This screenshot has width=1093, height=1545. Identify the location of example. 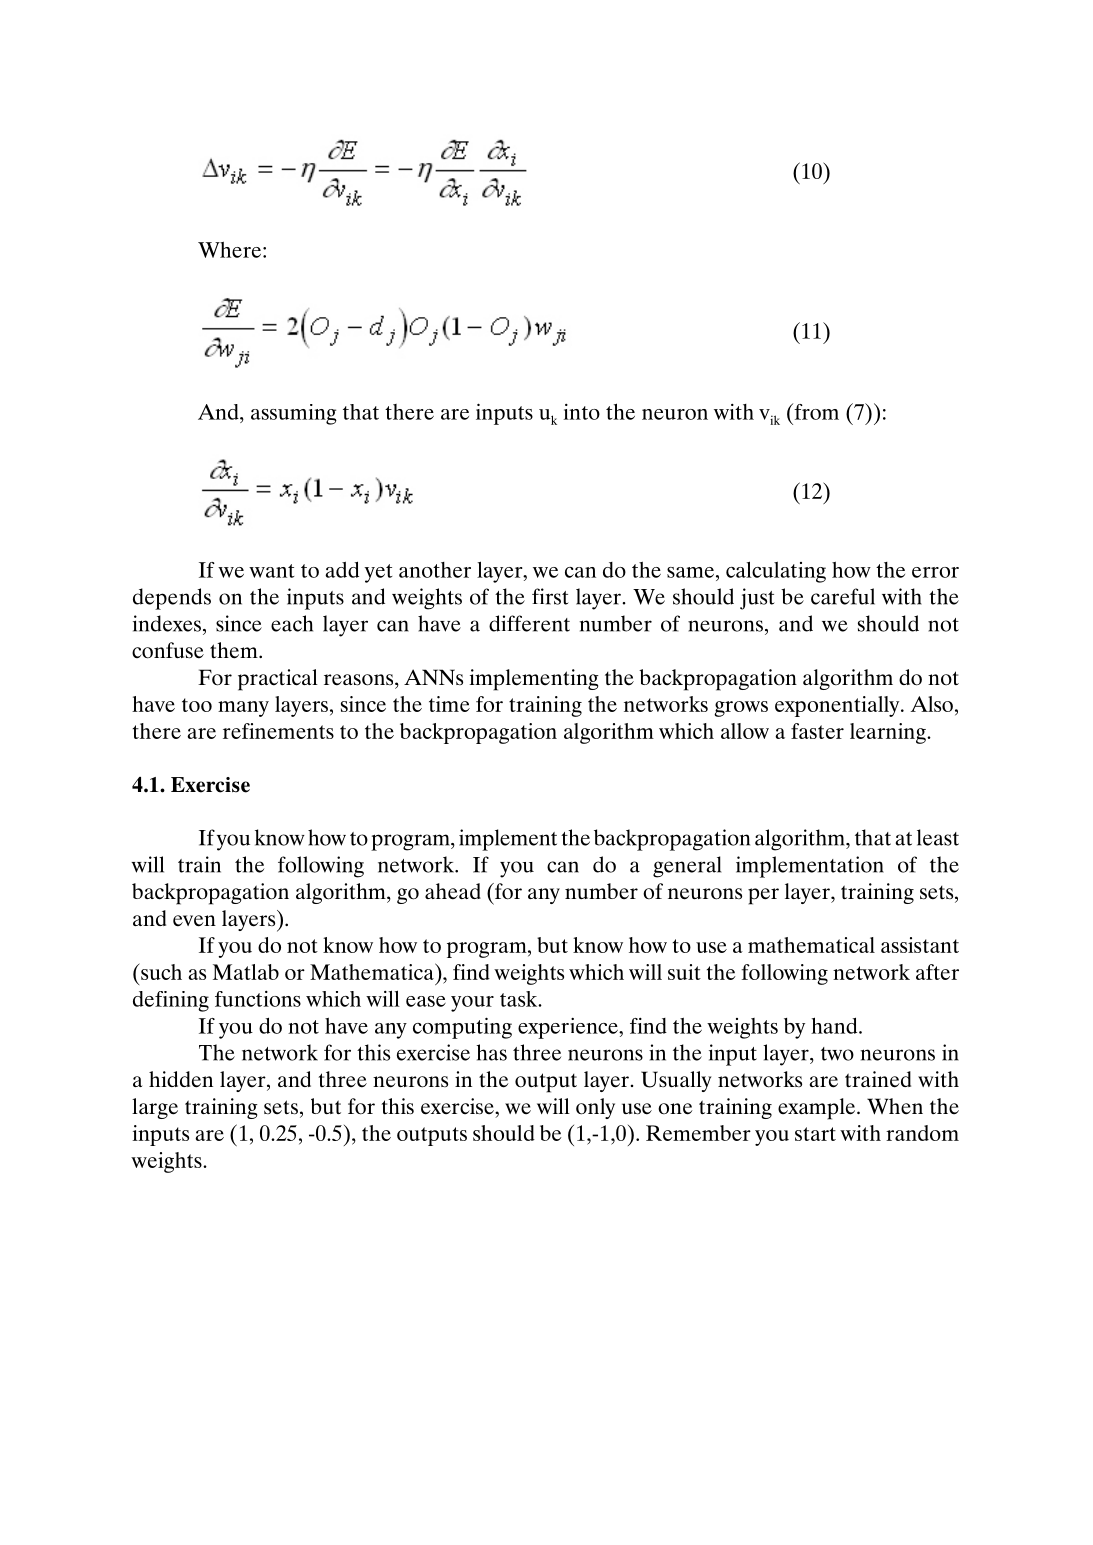
(818, 1109).
